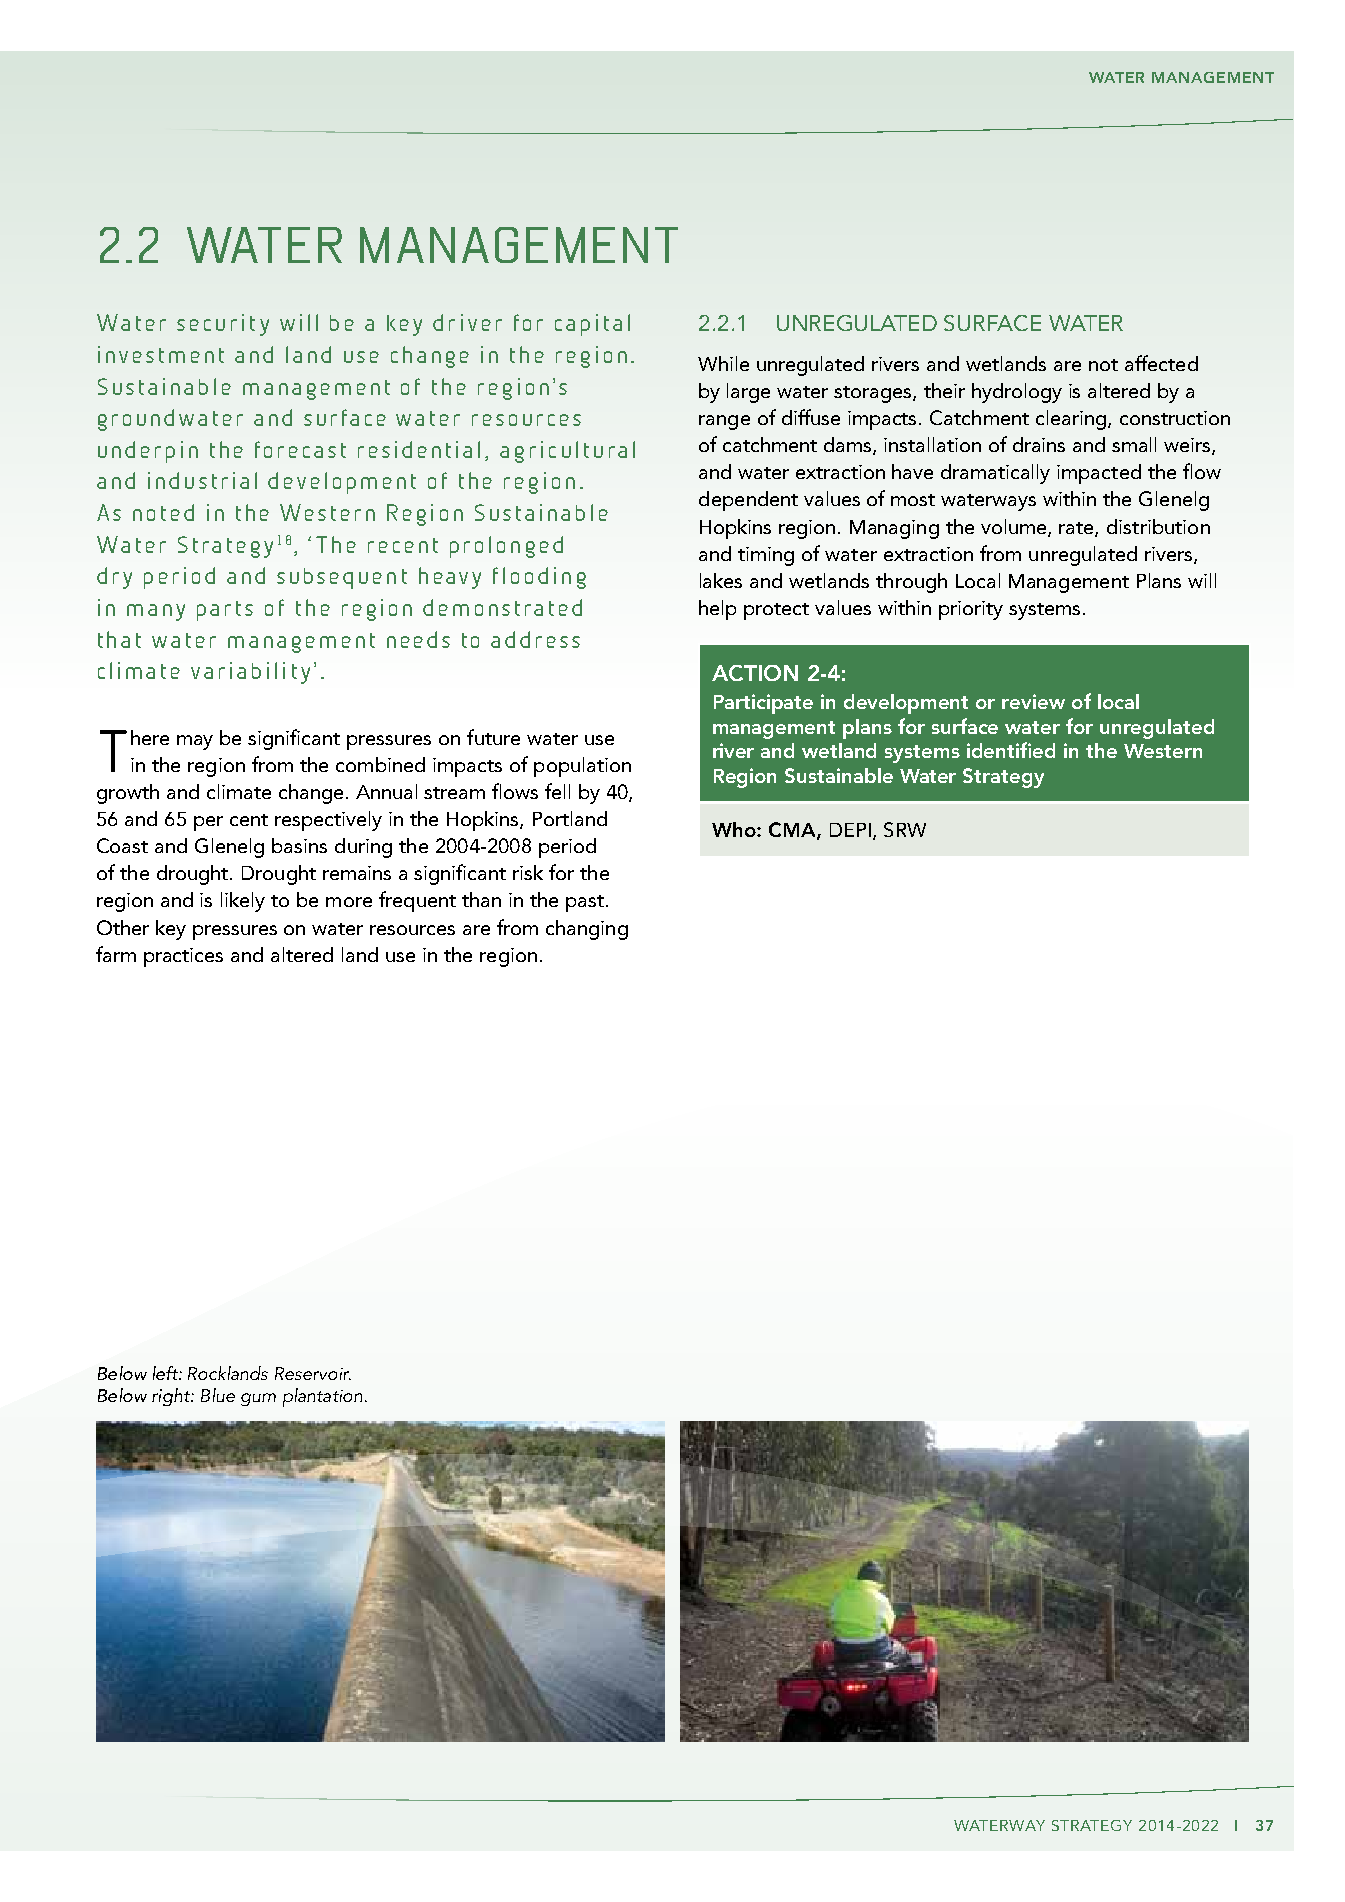 The height and width of the screenshot is (1902, 1345). Describe the element at coordinates (587, 930) in the screenshot. I see `changing` at that location.
